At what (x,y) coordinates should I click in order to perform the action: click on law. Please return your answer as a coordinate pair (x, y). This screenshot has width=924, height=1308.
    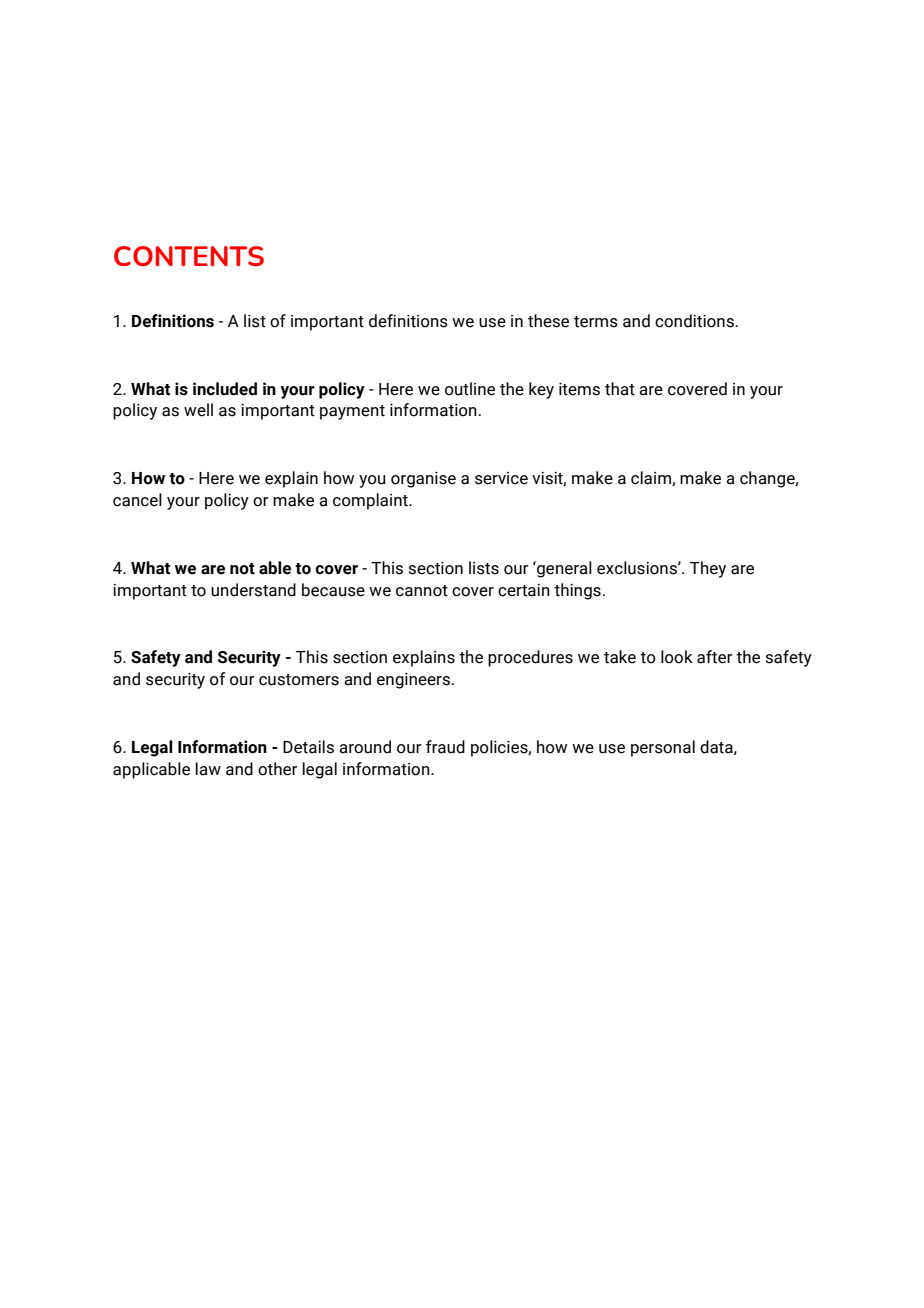
    Looking at the image, I should click on (208, 769).
